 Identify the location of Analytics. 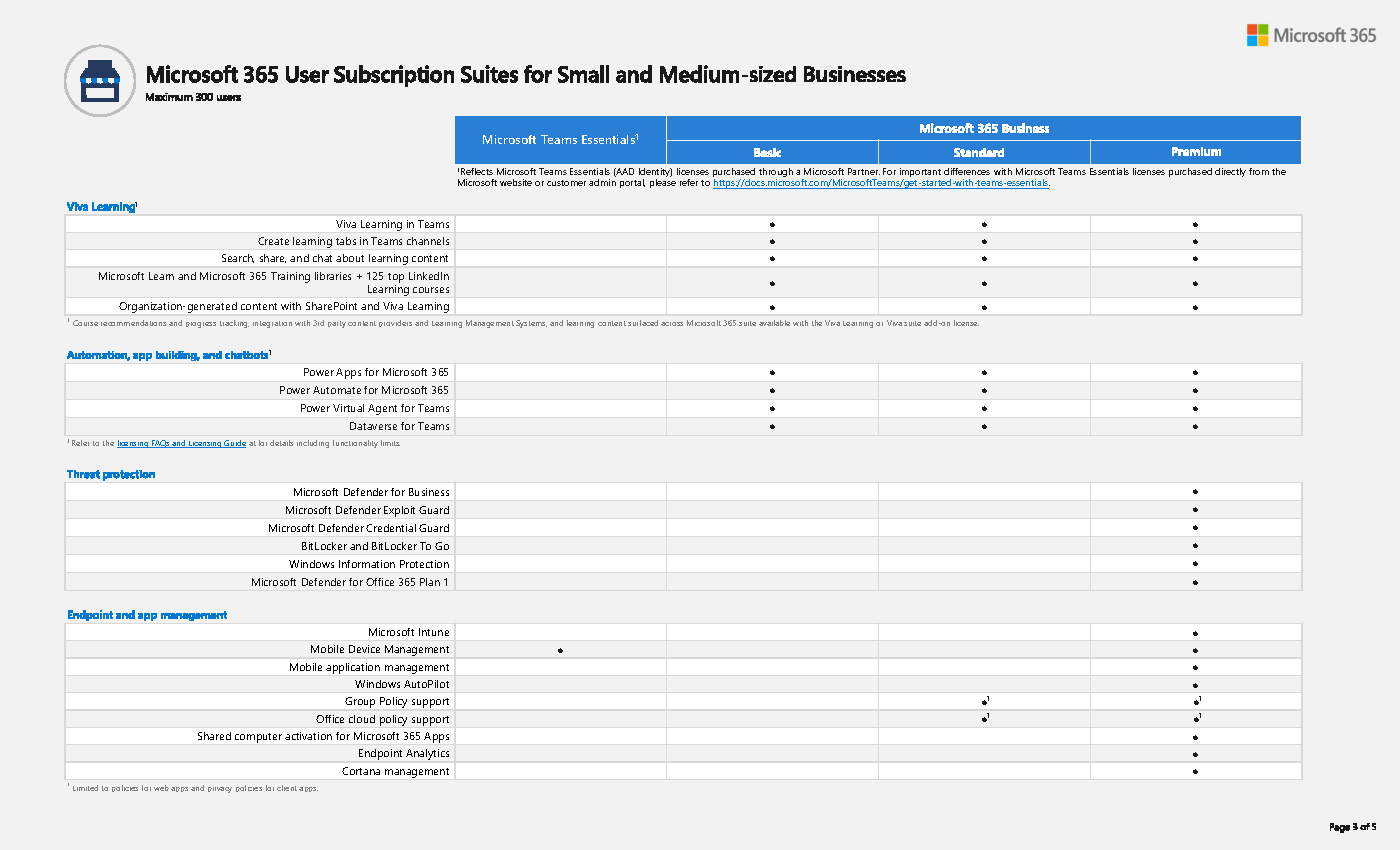
(427, 754).
